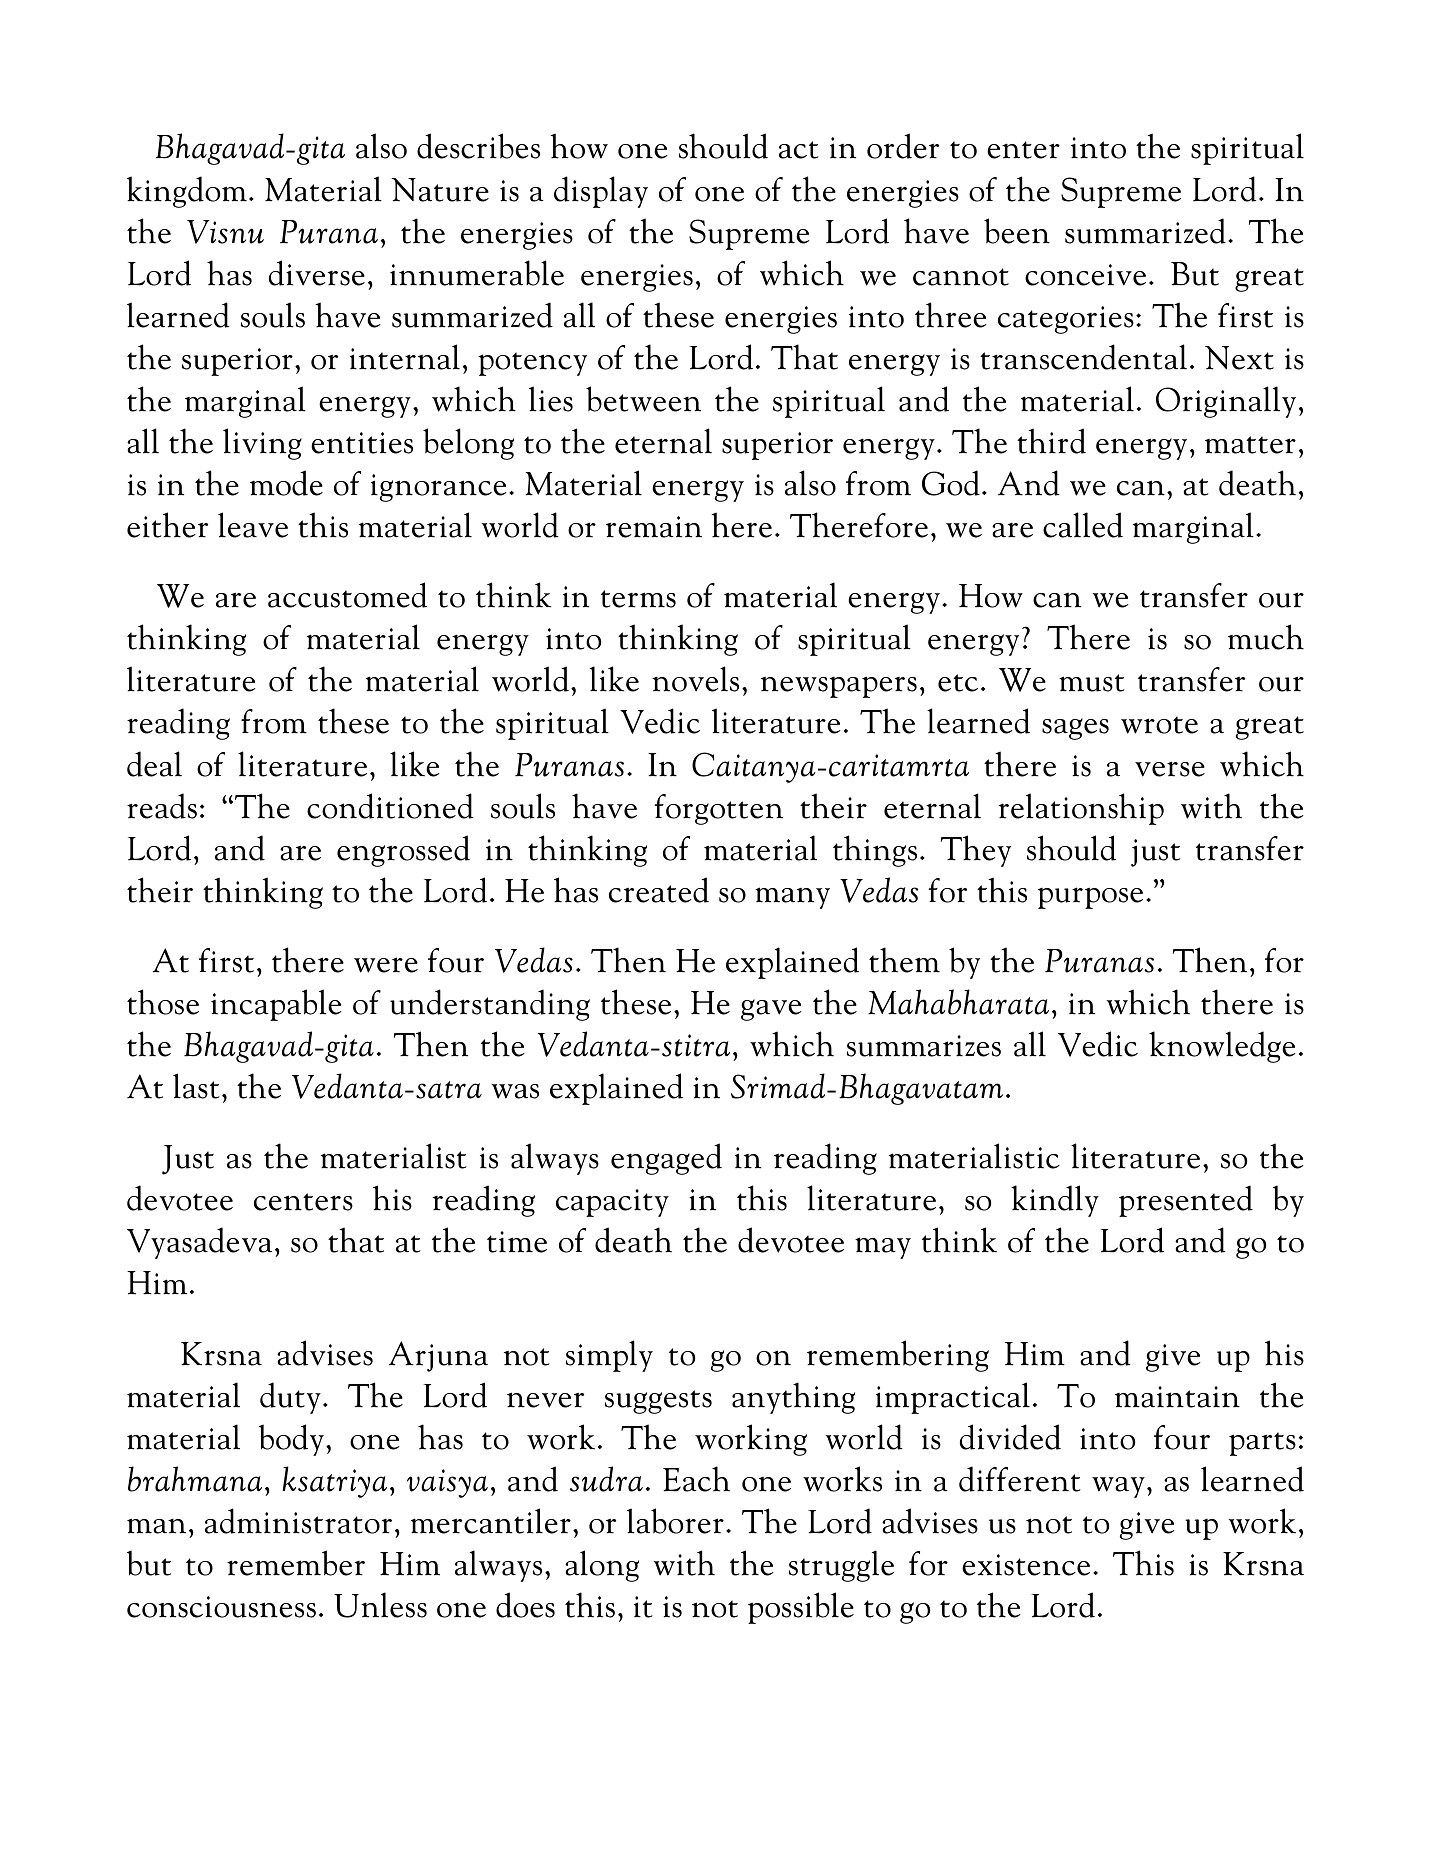 The image size is (1431, 1851). What do you see at coordinates (601, 192) in the screenshot?
I see `display` at bounding box center [601, 192].
